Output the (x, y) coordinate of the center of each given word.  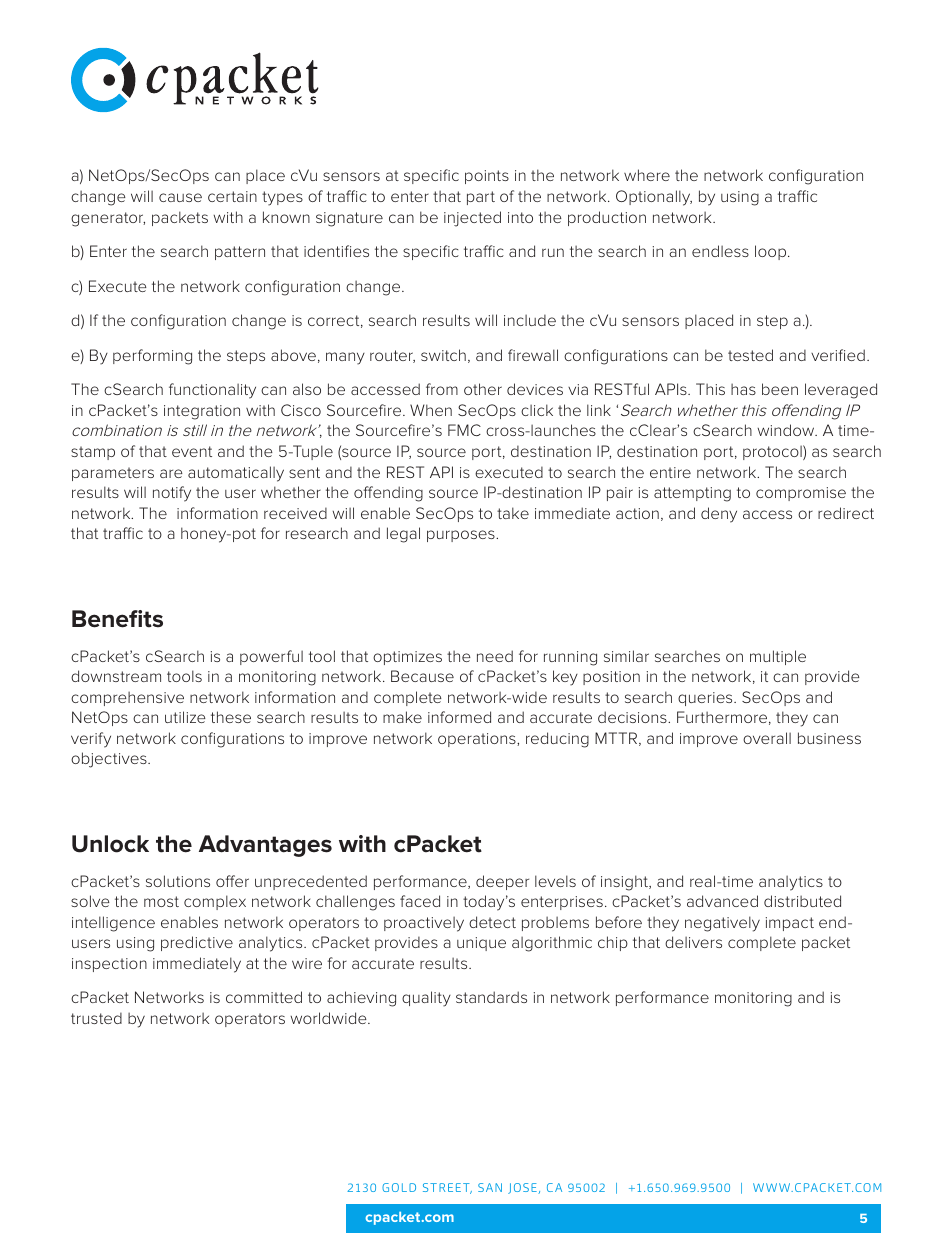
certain (232, 196)
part (481, 198)
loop (772, 252)
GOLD (399, 1187)
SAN (490, 1187)
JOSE (523, 1188)
